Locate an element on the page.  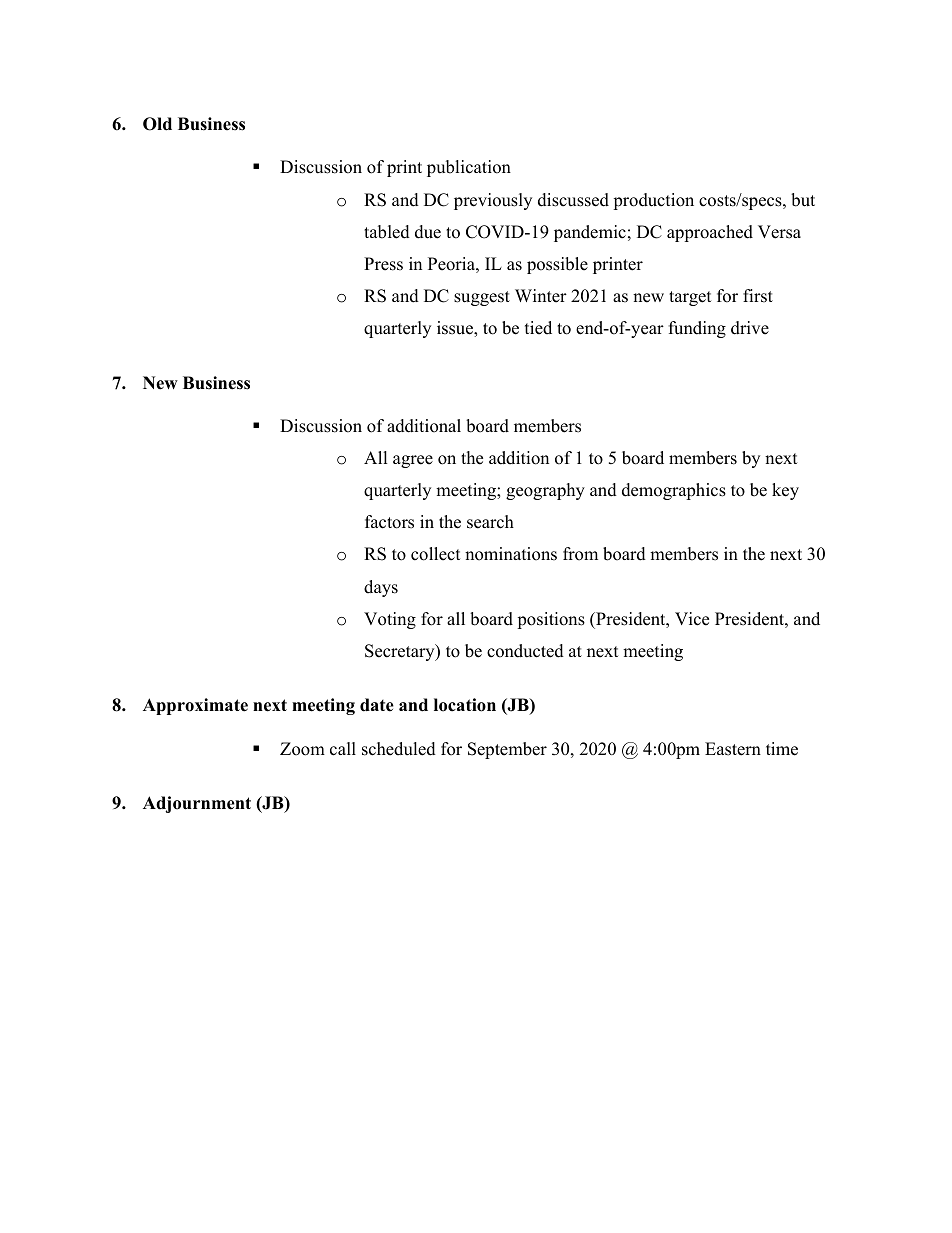
production is located at coordinates (653, 201).
